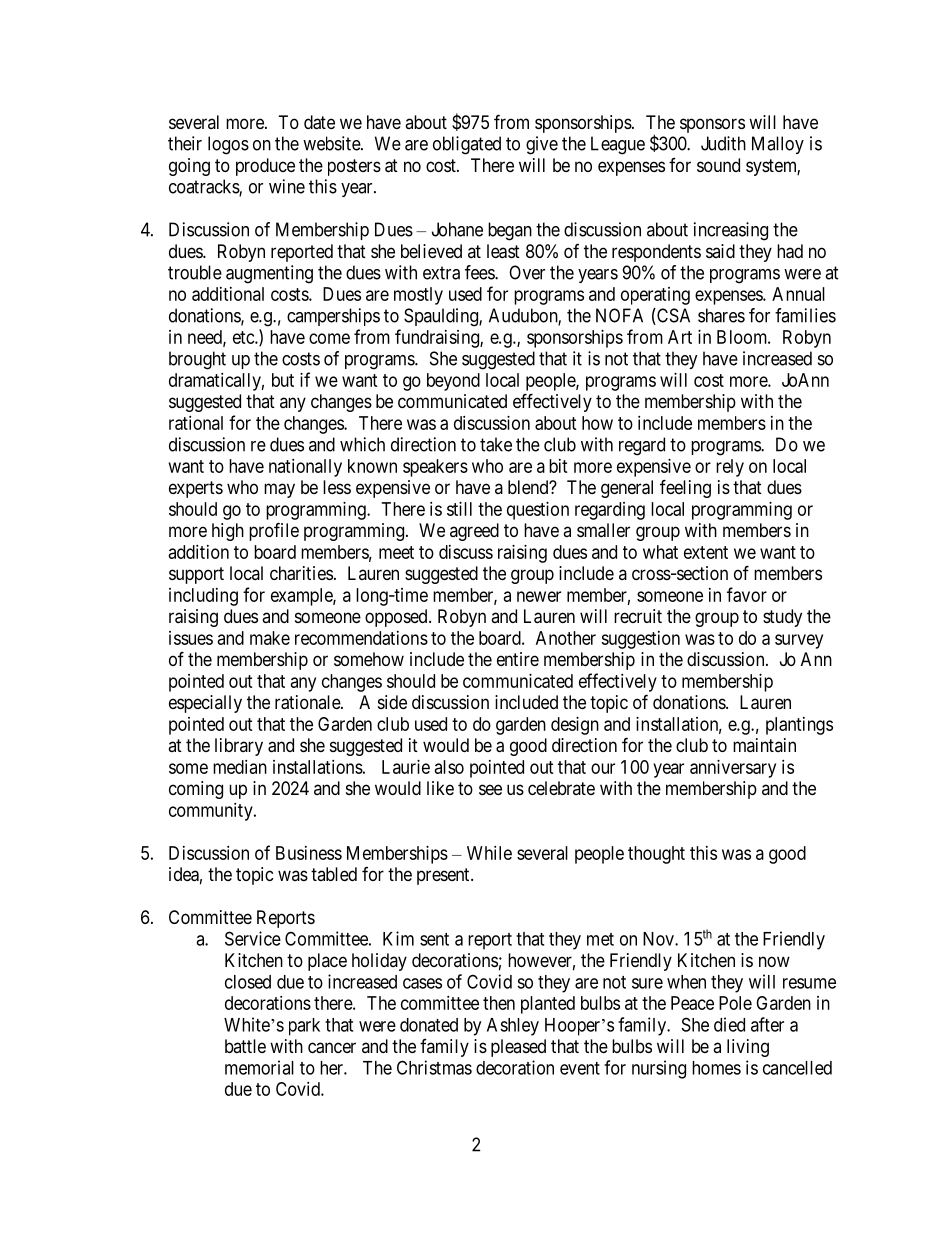 The height and width of the screenshot is (1233, 952). Describe the element at coordinates (453, 382) in the screenshot. I see `beyond` at that location.
